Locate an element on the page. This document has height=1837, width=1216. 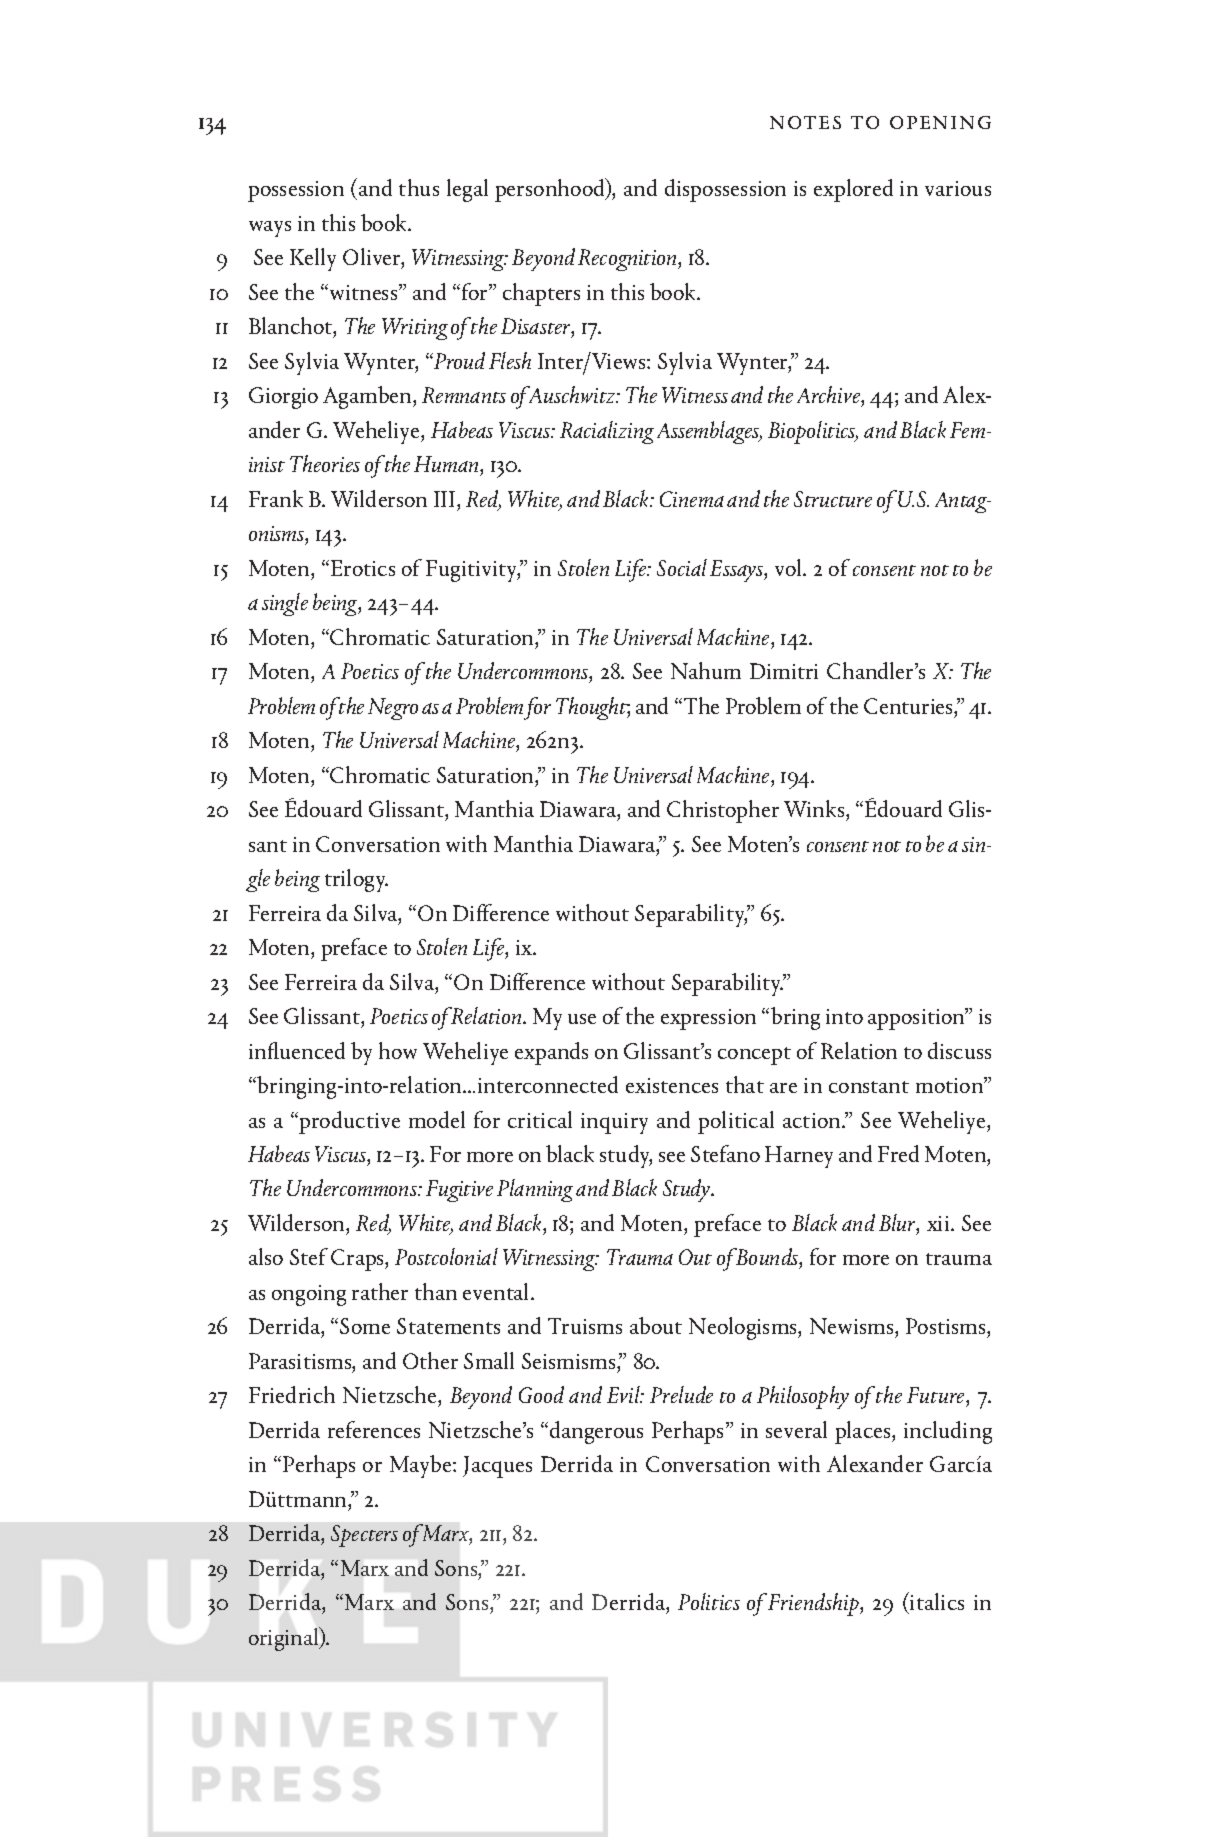
personhood is located at coordinates (551, 190).
